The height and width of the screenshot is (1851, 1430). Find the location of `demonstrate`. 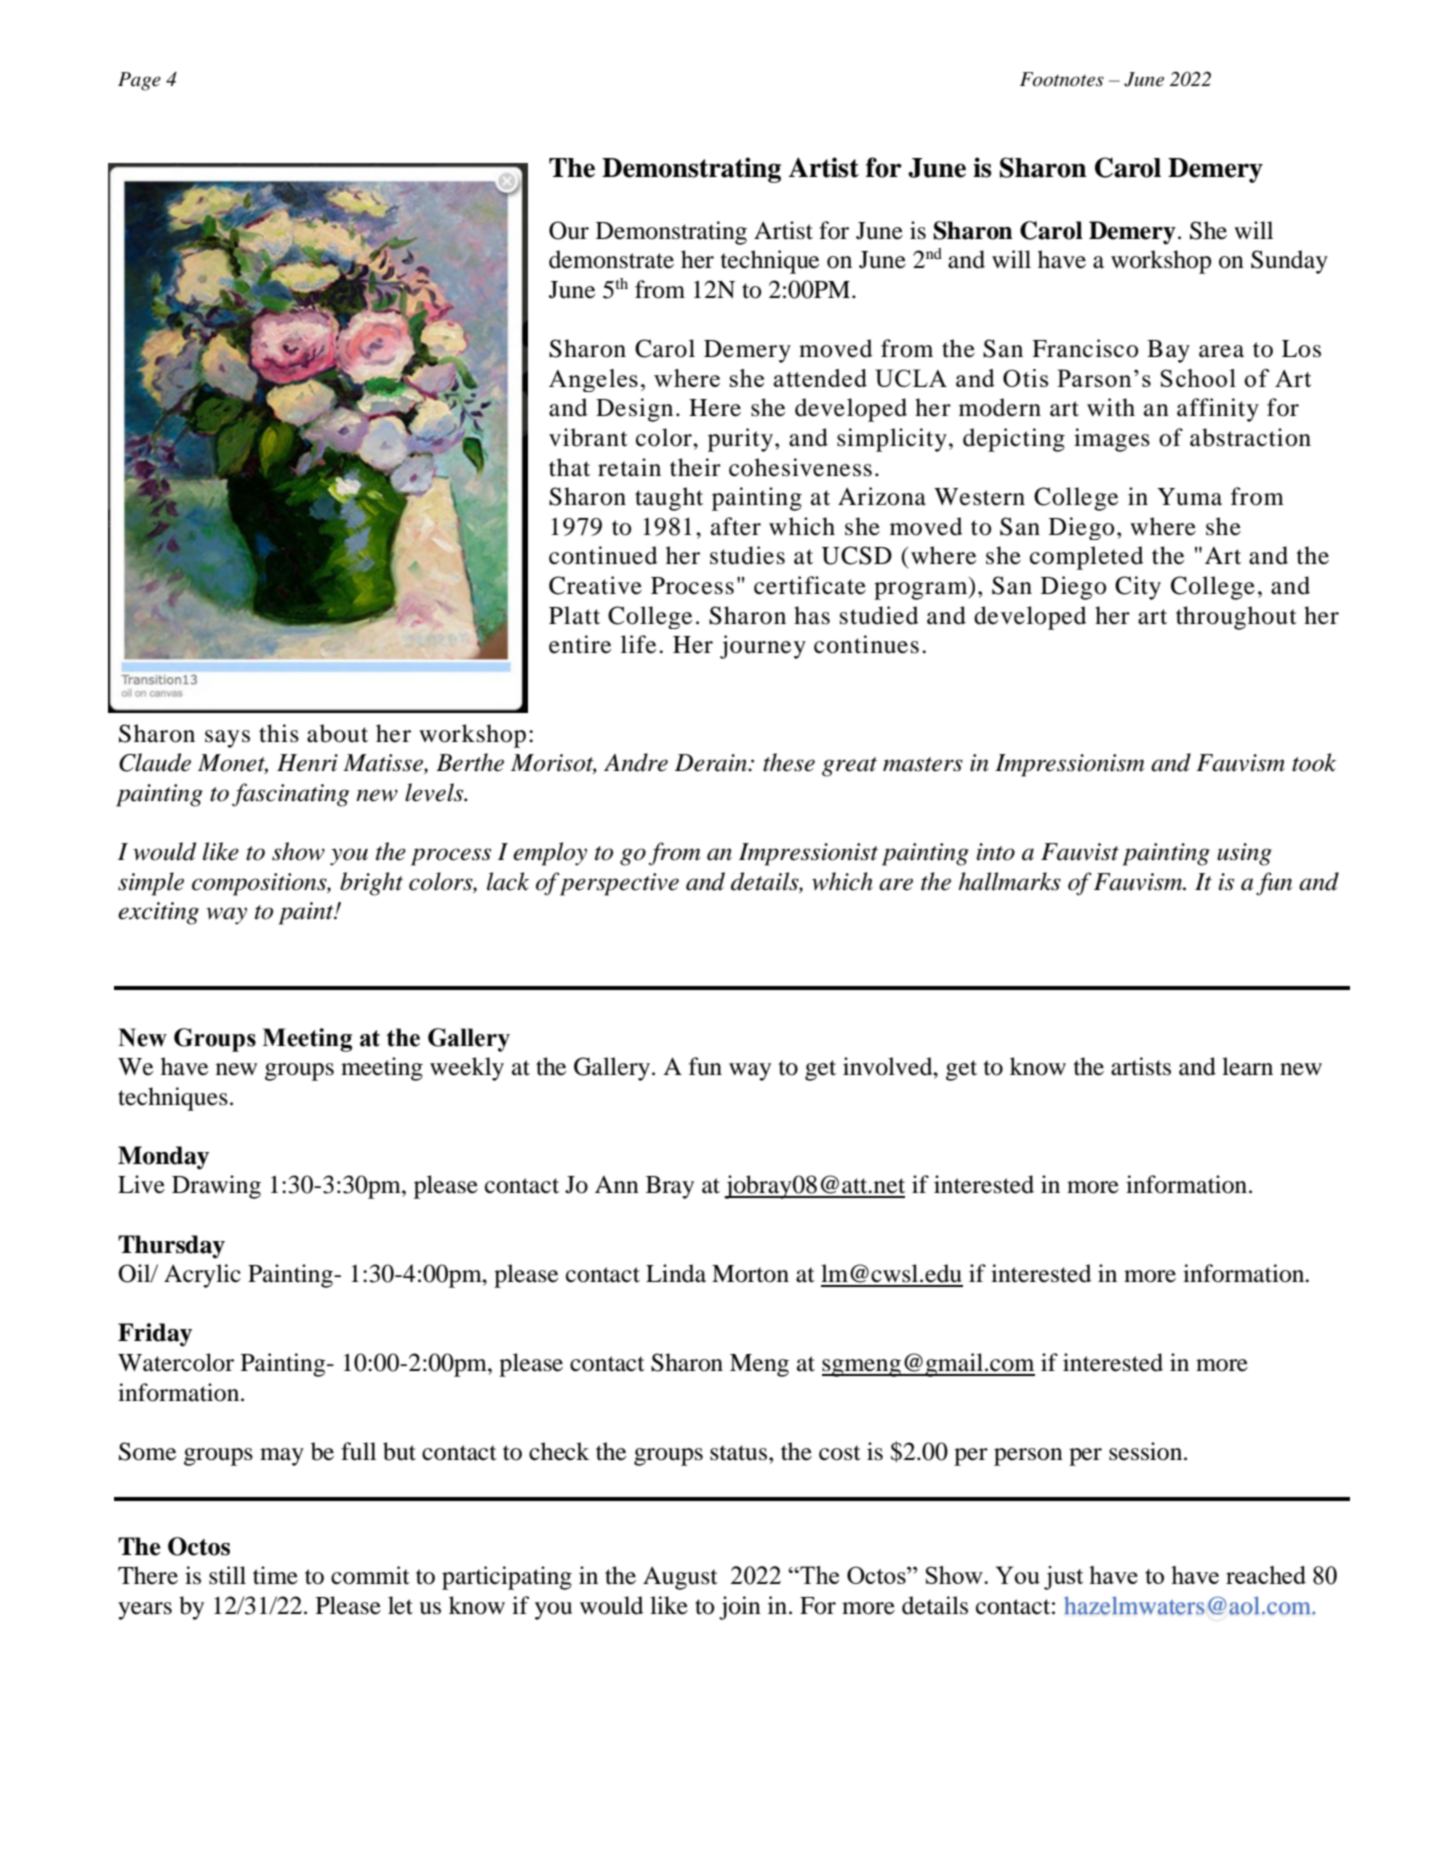

demonstrate is located at coordinates (611, 259).
